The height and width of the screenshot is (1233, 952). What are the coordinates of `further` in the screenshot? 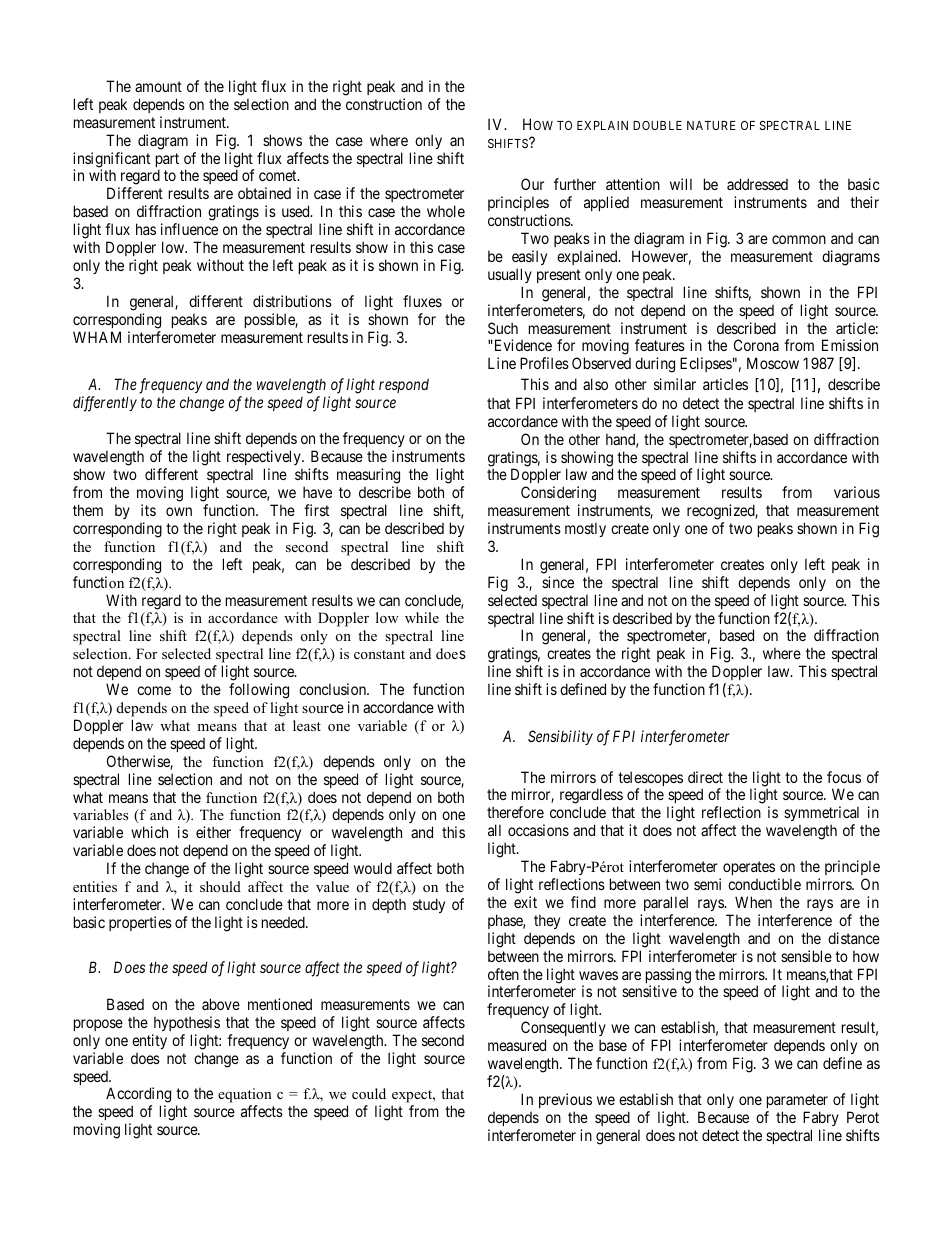 It's located at (575, 184).
